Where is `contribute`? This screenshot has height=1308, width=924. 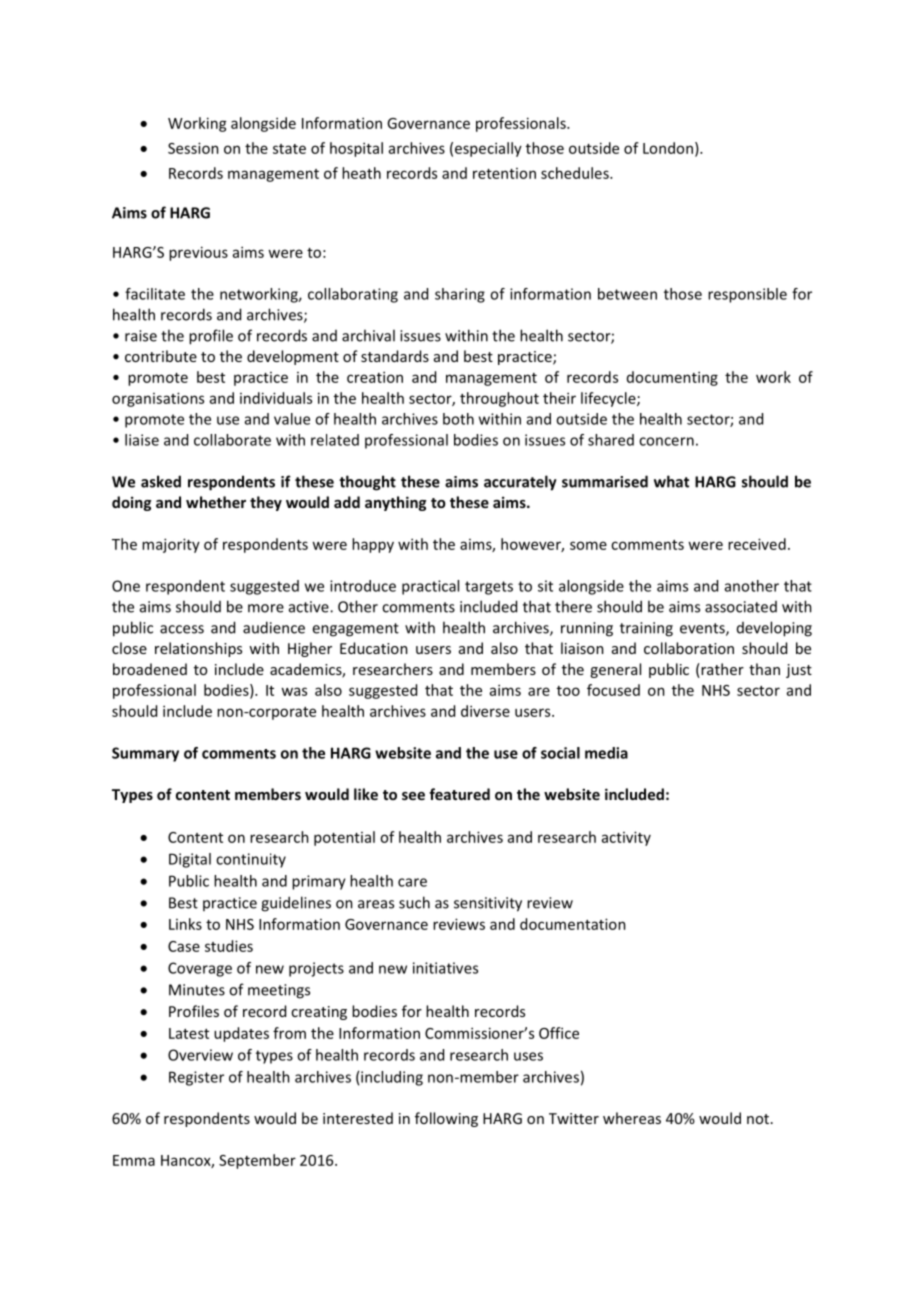 contribute is located at coordinates (161, 356).
